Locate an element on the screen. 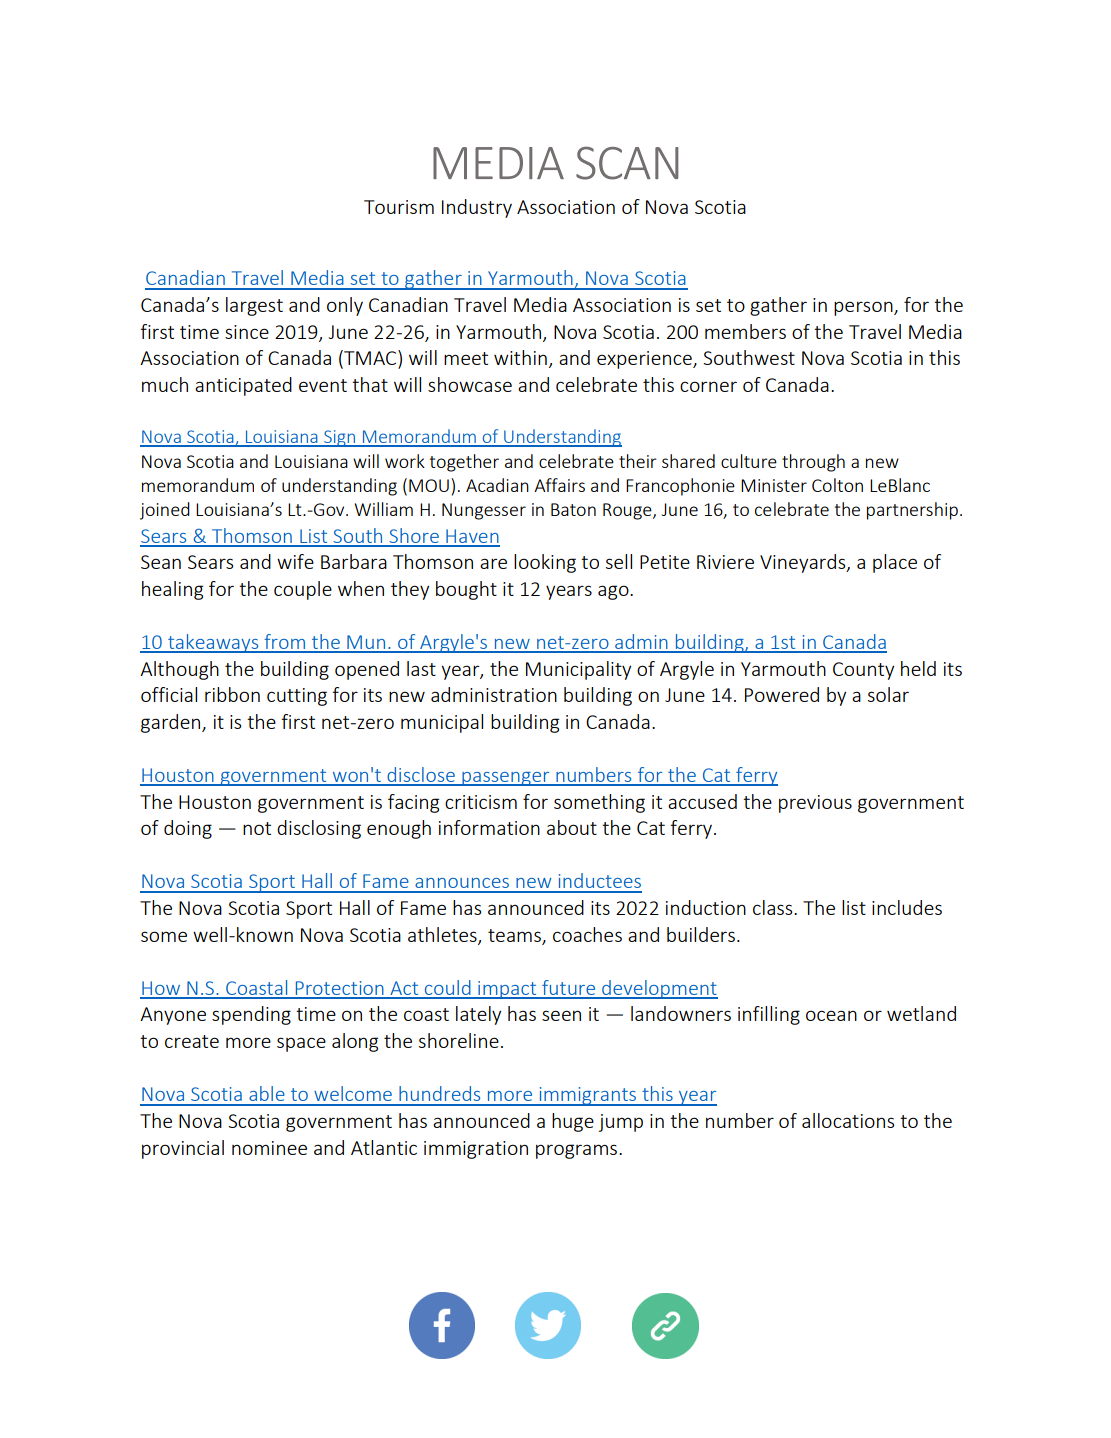  last is located at coordinates (421, 668).
